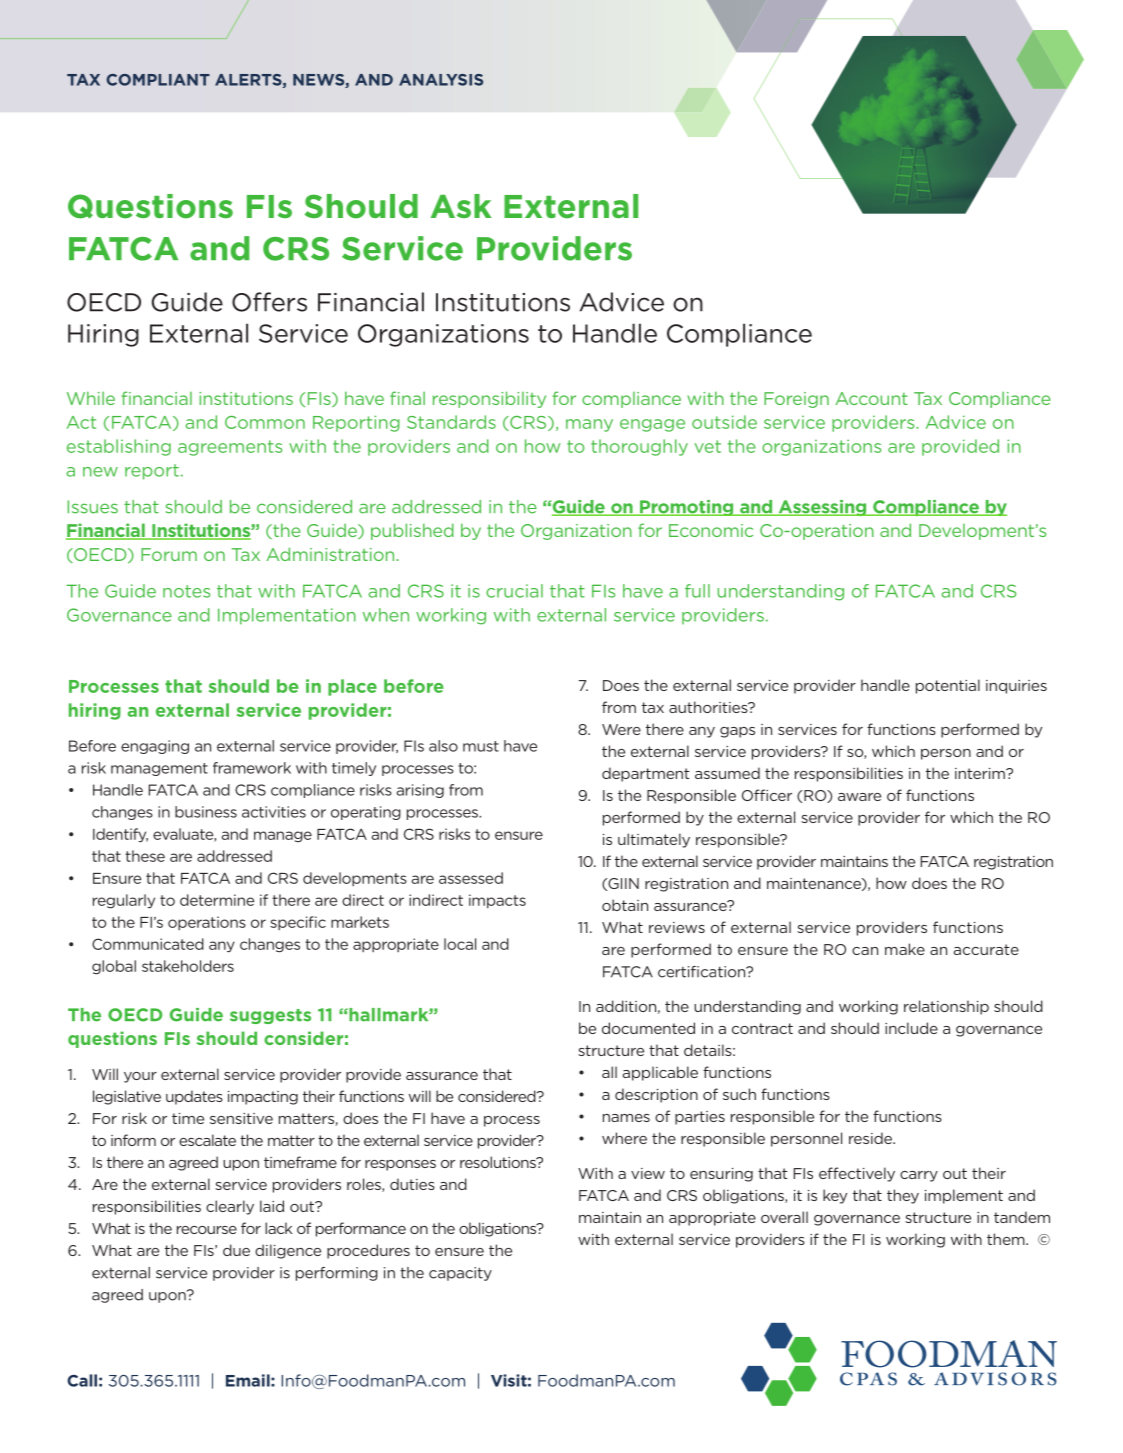 The image size is (1123, 1453). Describe the element at coordinates (822, 508) in the page. I see `Assessing` at that location.
